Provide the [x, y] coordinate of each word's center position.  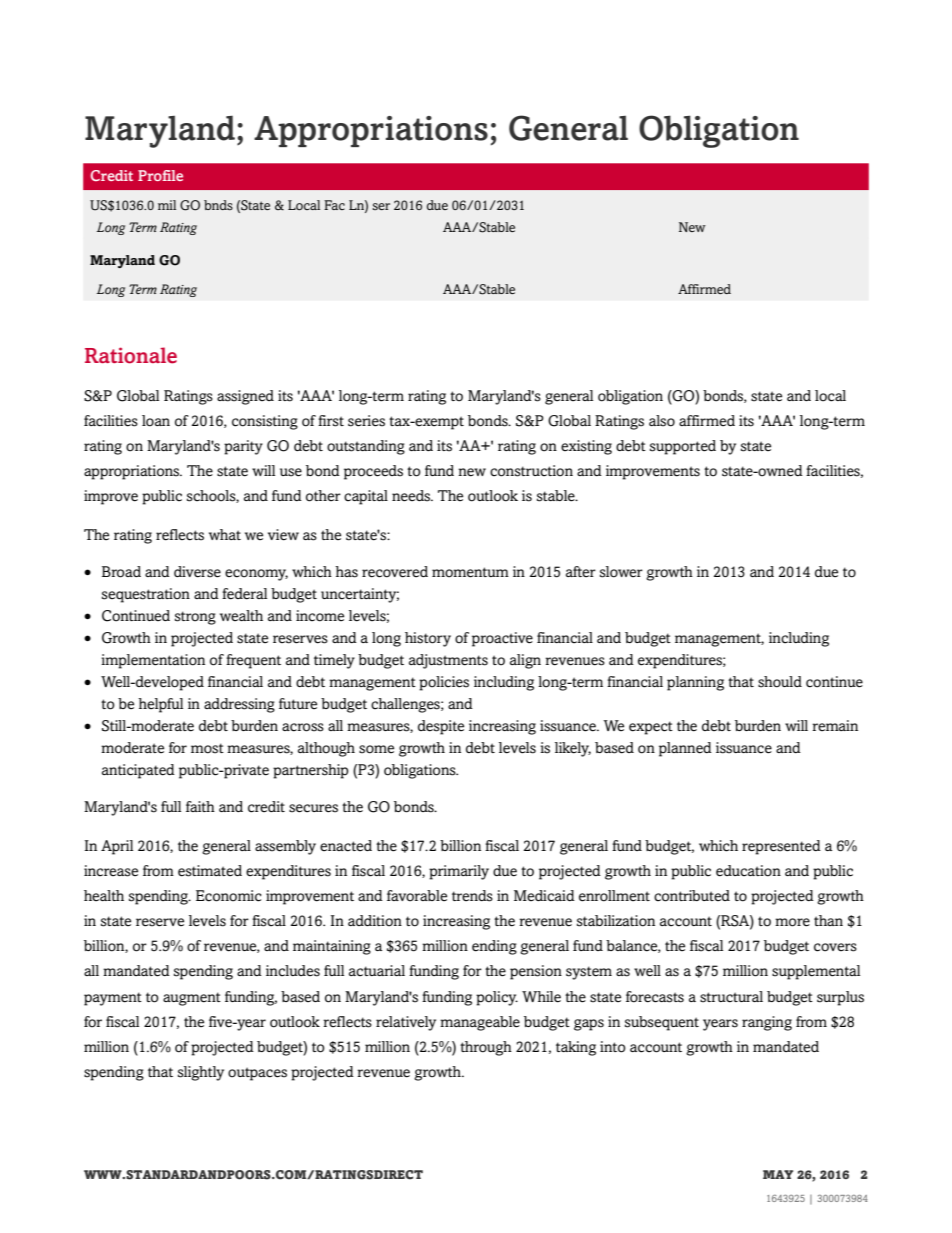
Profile [160, 175]
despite [441, 727]
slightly [201, 1073]
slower [621, 572]
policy [497, 998]
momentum [470, 572]
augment [192, 999]
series [366, 421]
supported [683, 447]
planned [685, 749]
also [662, 421]
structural [731, 997]
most [207, 748]
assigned [245, 397]
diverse [197, 572]
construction [531, 471]
